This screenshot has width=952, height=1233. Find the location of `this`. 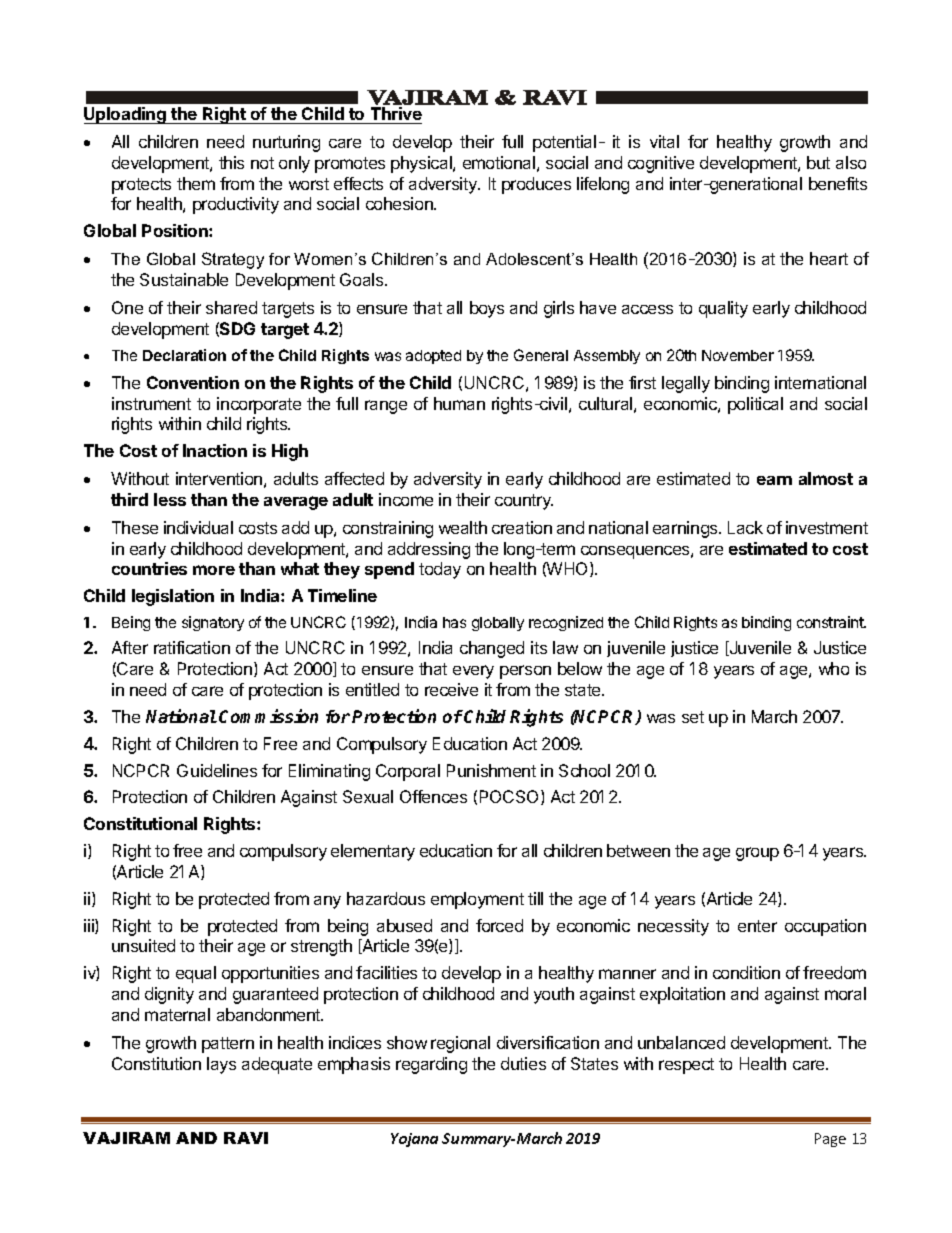

this is located at coordinates (231, 162).
